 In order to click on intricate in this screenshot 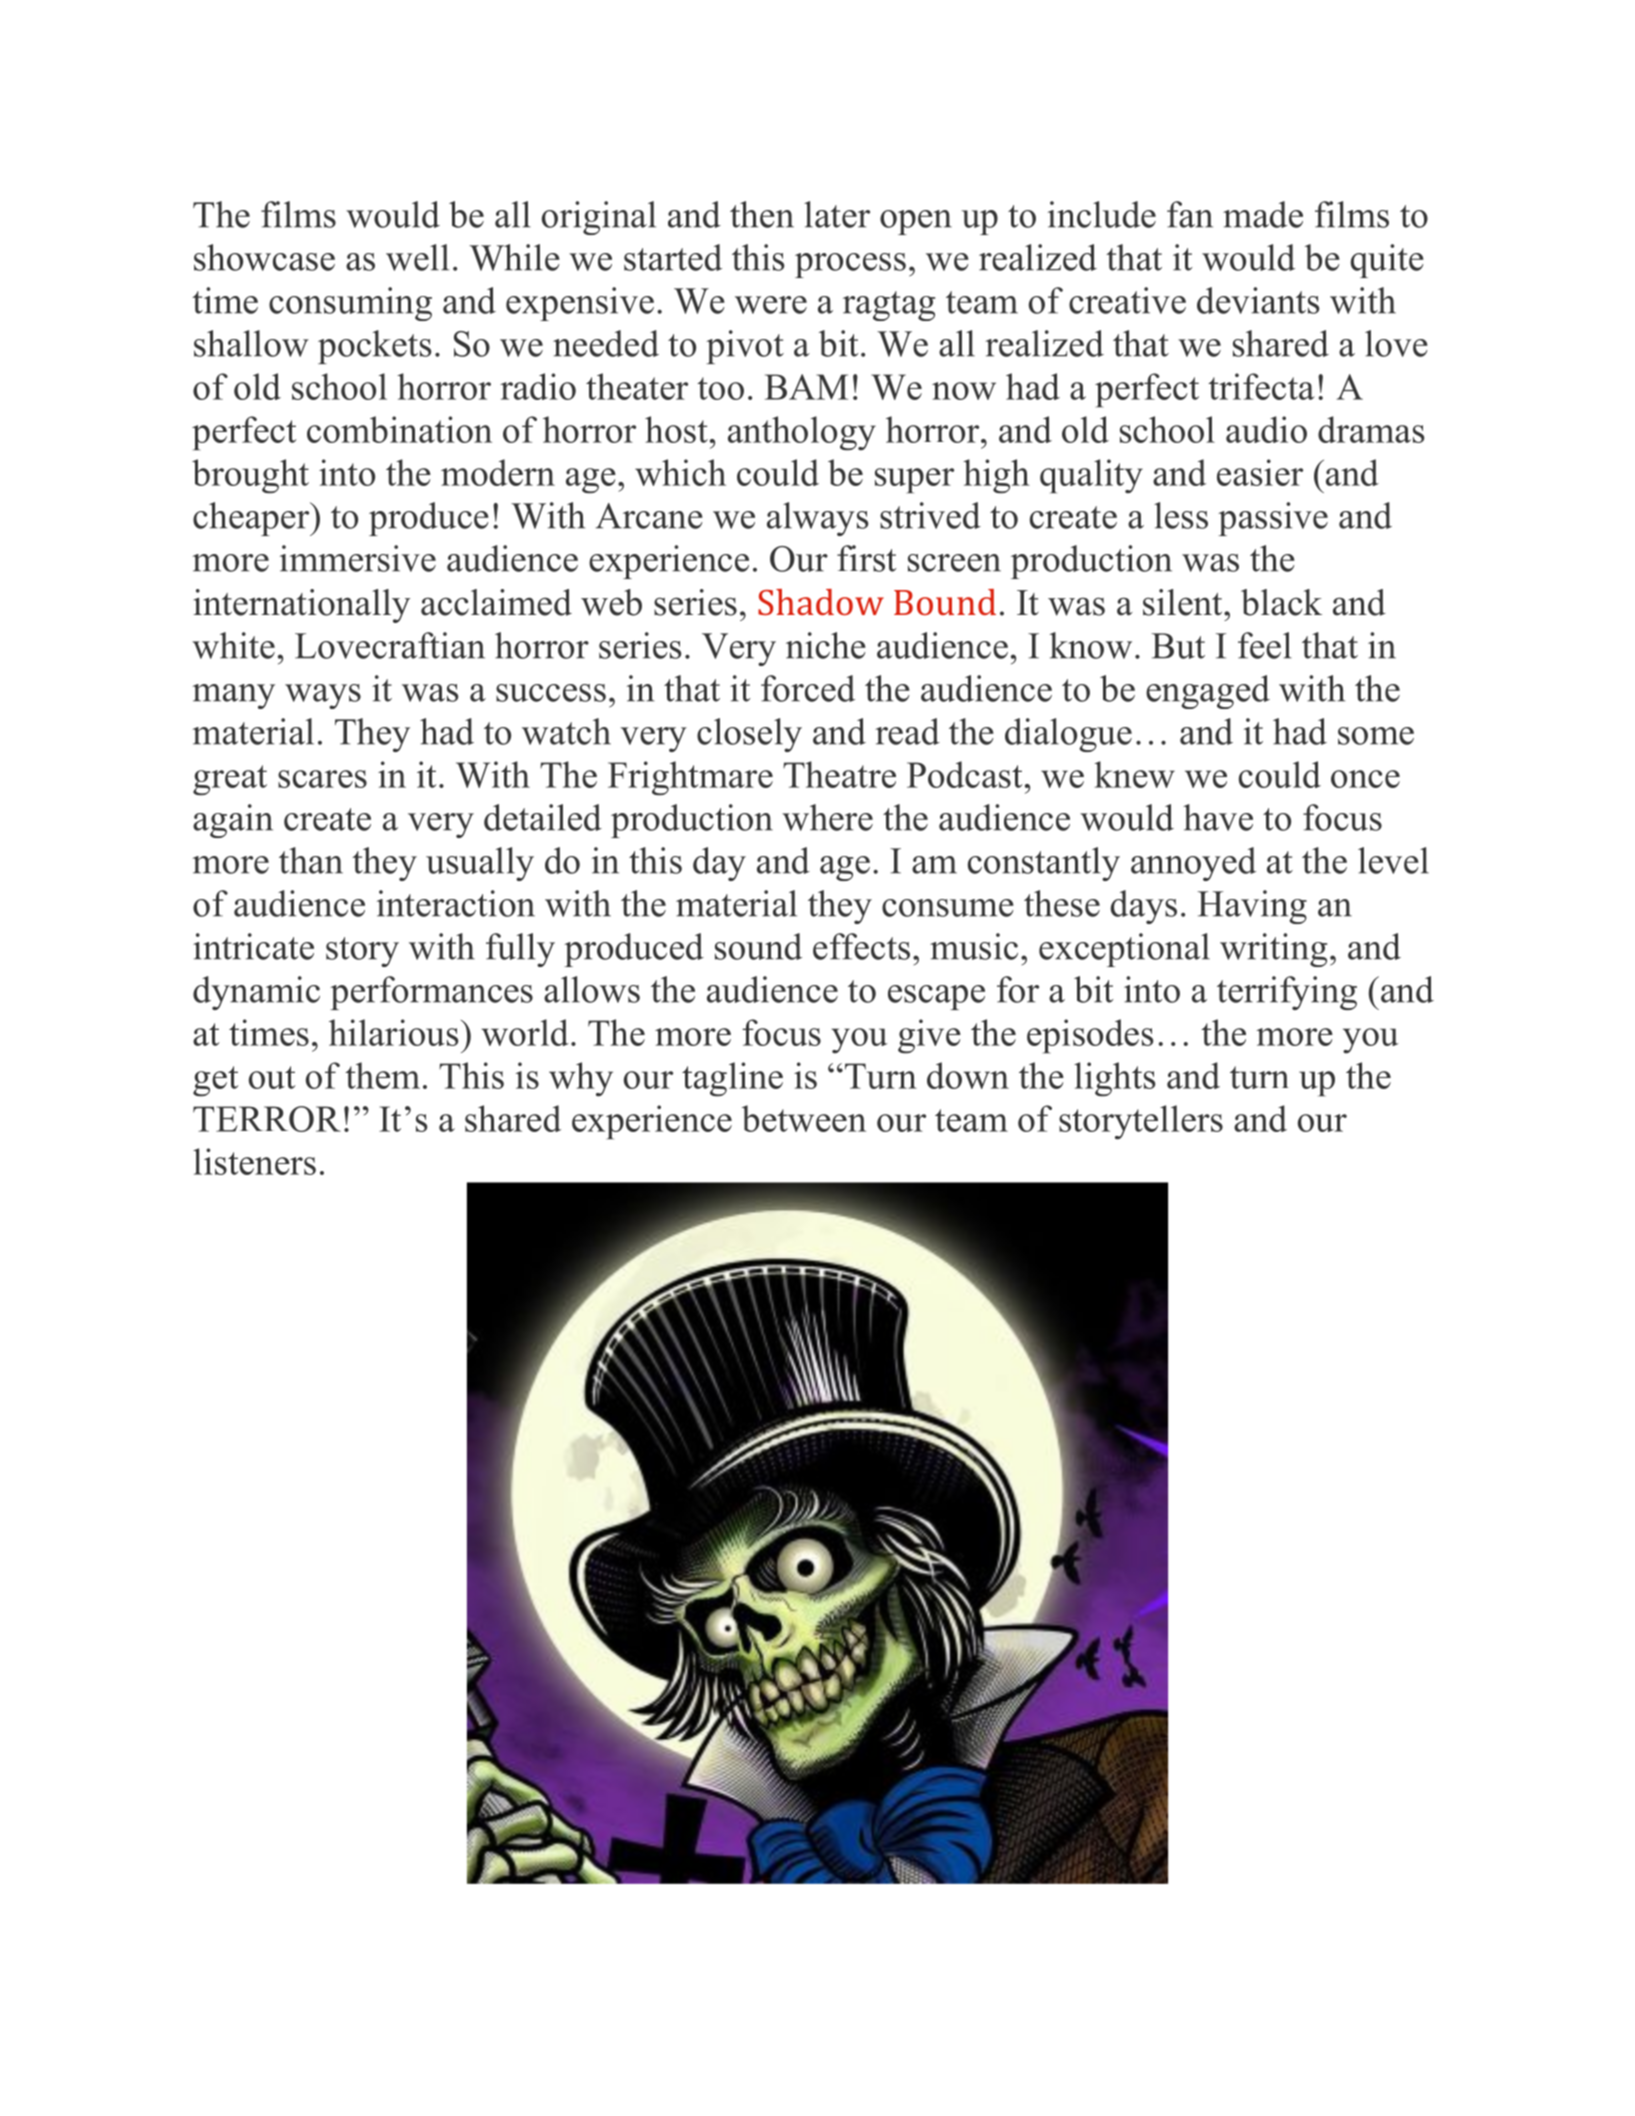, I will do `click(253, 946)`.
